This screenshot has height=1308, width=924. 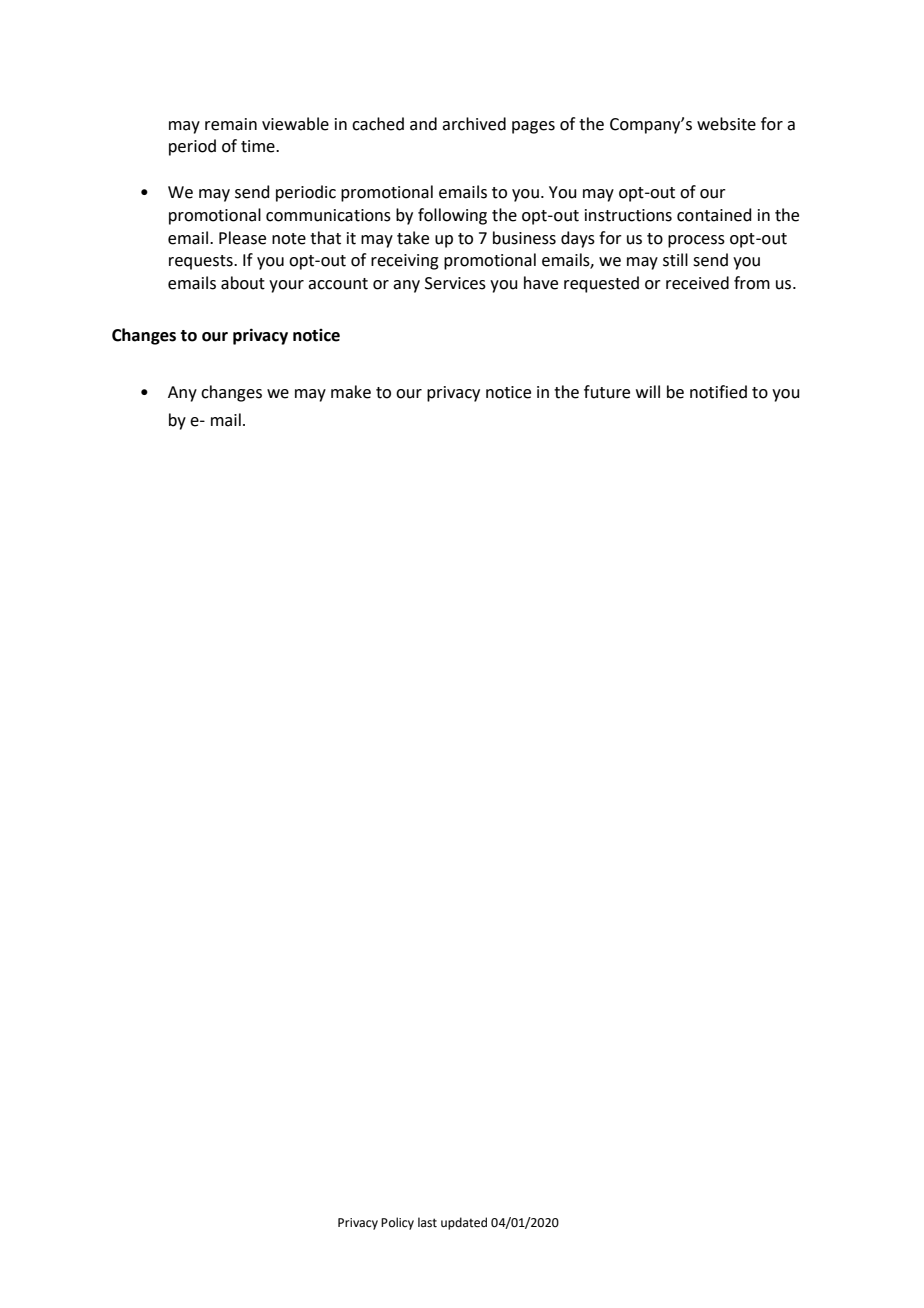 What do you see at coordinates (397, 1223) in the screenshot?
I see `Policy` at bounding box center [397, 1223].
